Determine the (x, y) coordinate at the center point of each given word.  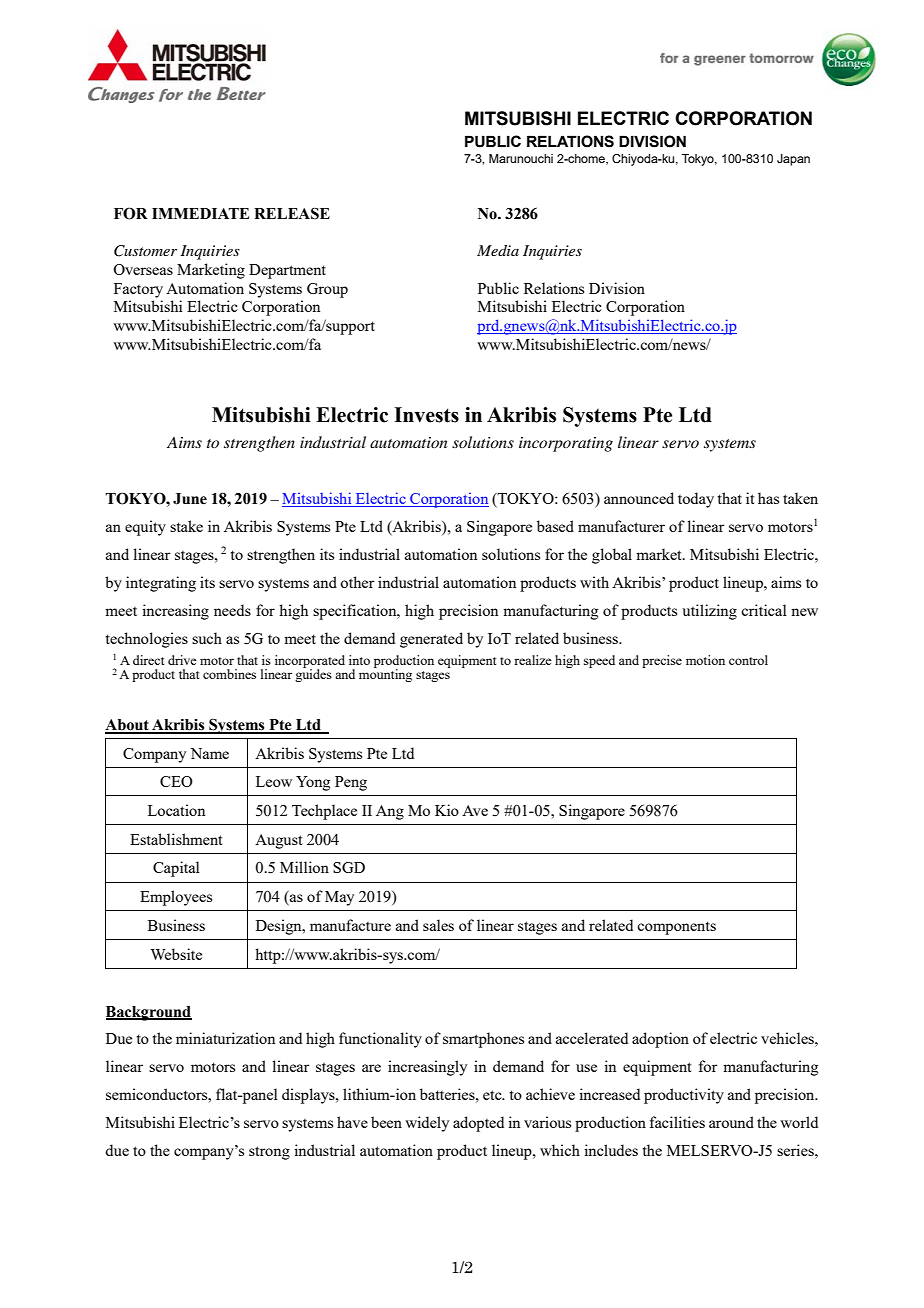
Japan (793, 160)
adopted (478, 1124)
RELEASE (292, 213)
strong (269, 1153)
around (731, 1122)
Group (327, 290)
